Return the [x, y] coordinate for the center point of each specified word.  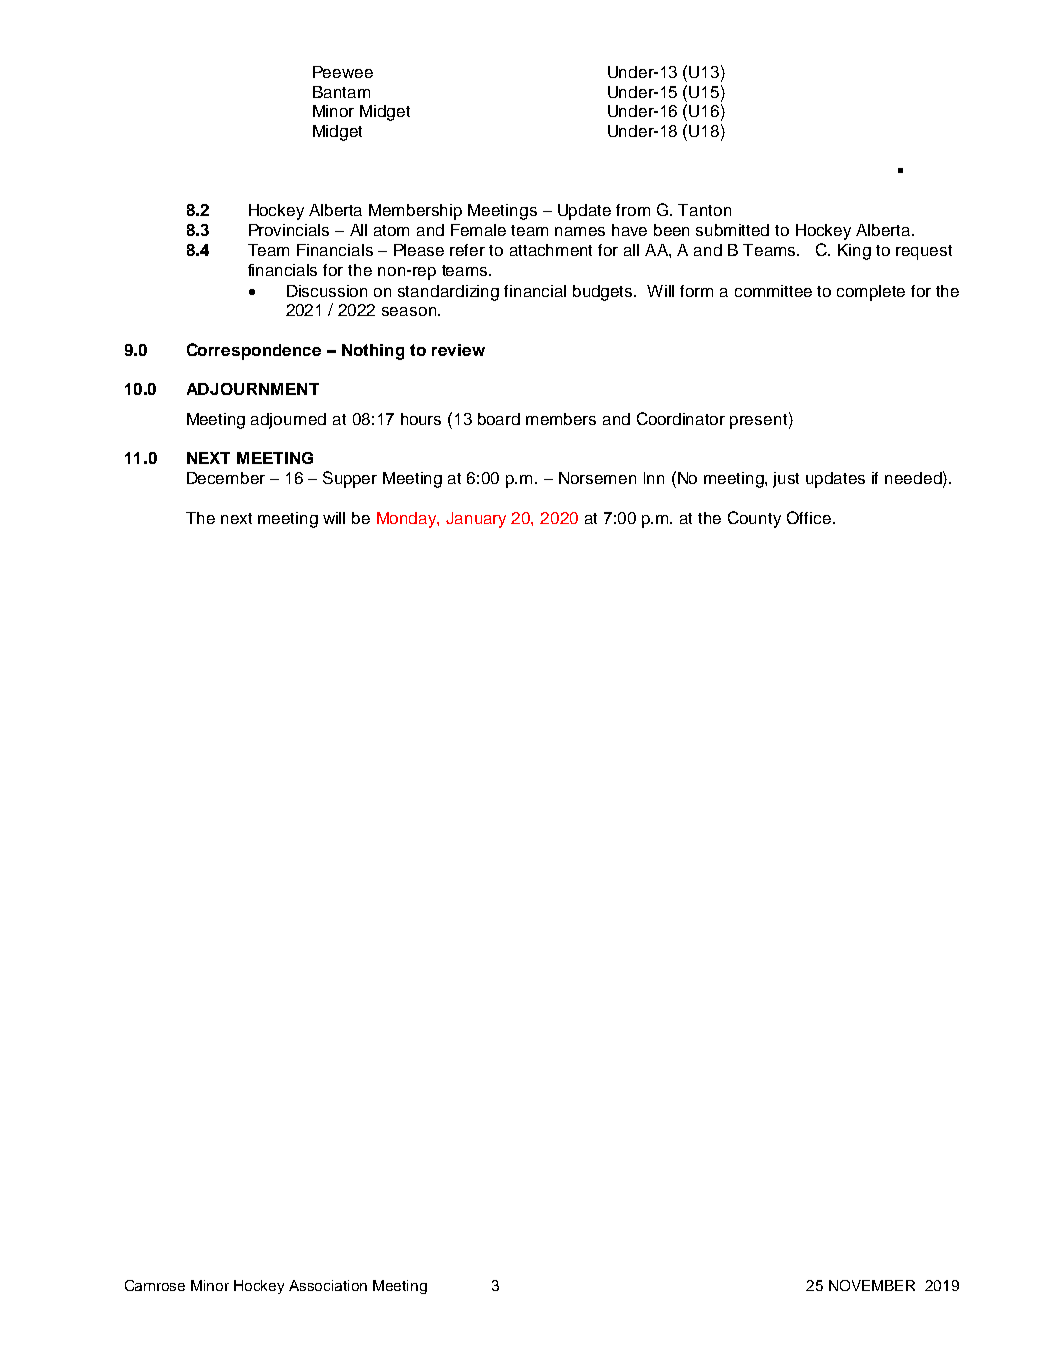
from [633, 210]
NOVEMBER [872, 1285]
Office [809, 517]
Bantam [341, 92]
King [854, 252]
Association [328, 1285]
